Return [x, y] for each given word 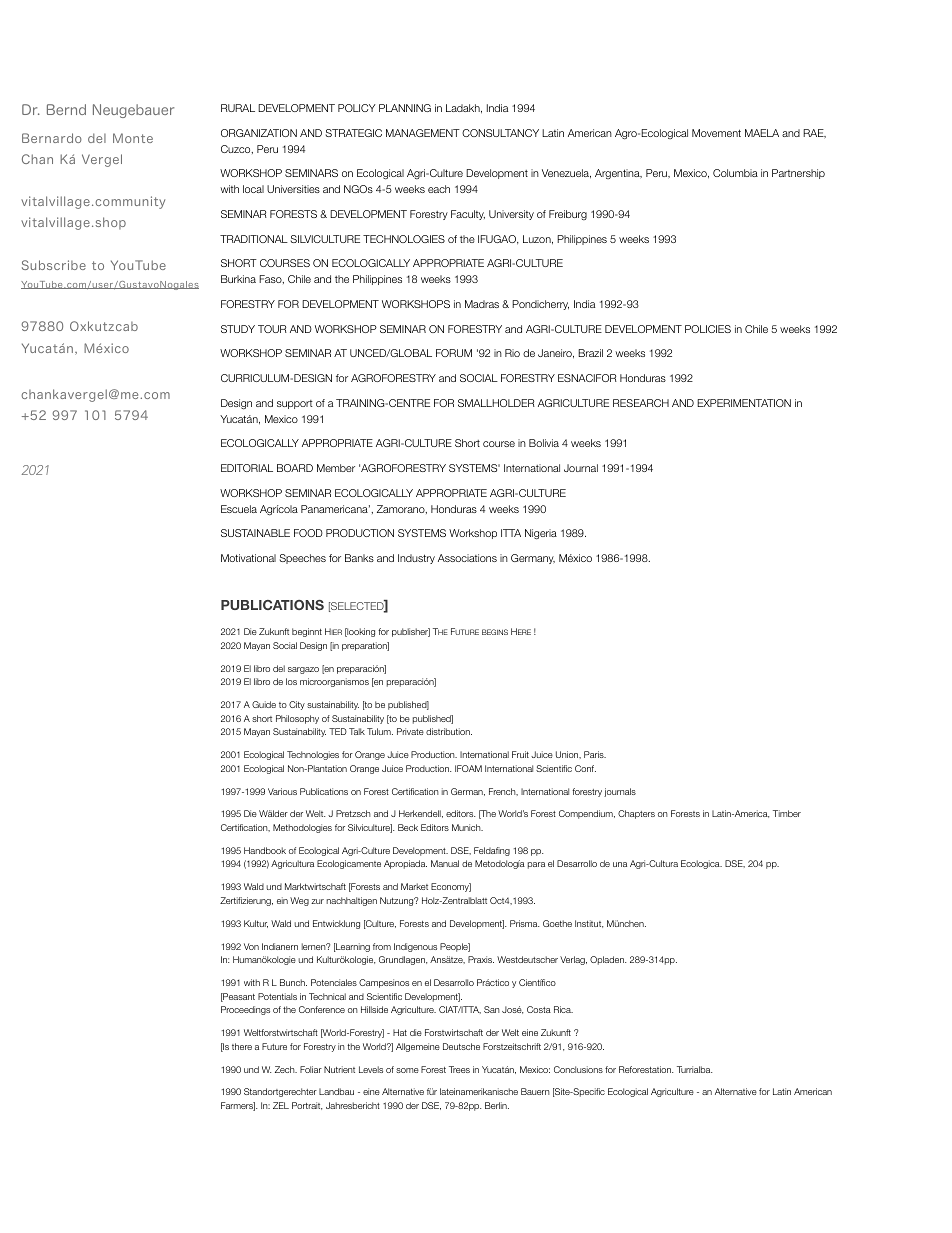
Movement [716, 133]
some [407, 1070]
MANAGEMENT [423, 133]
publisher [411, 632]
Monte [133, 138]
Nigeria [541, 534]
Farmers [238, 1106]
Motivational [248, 558]
